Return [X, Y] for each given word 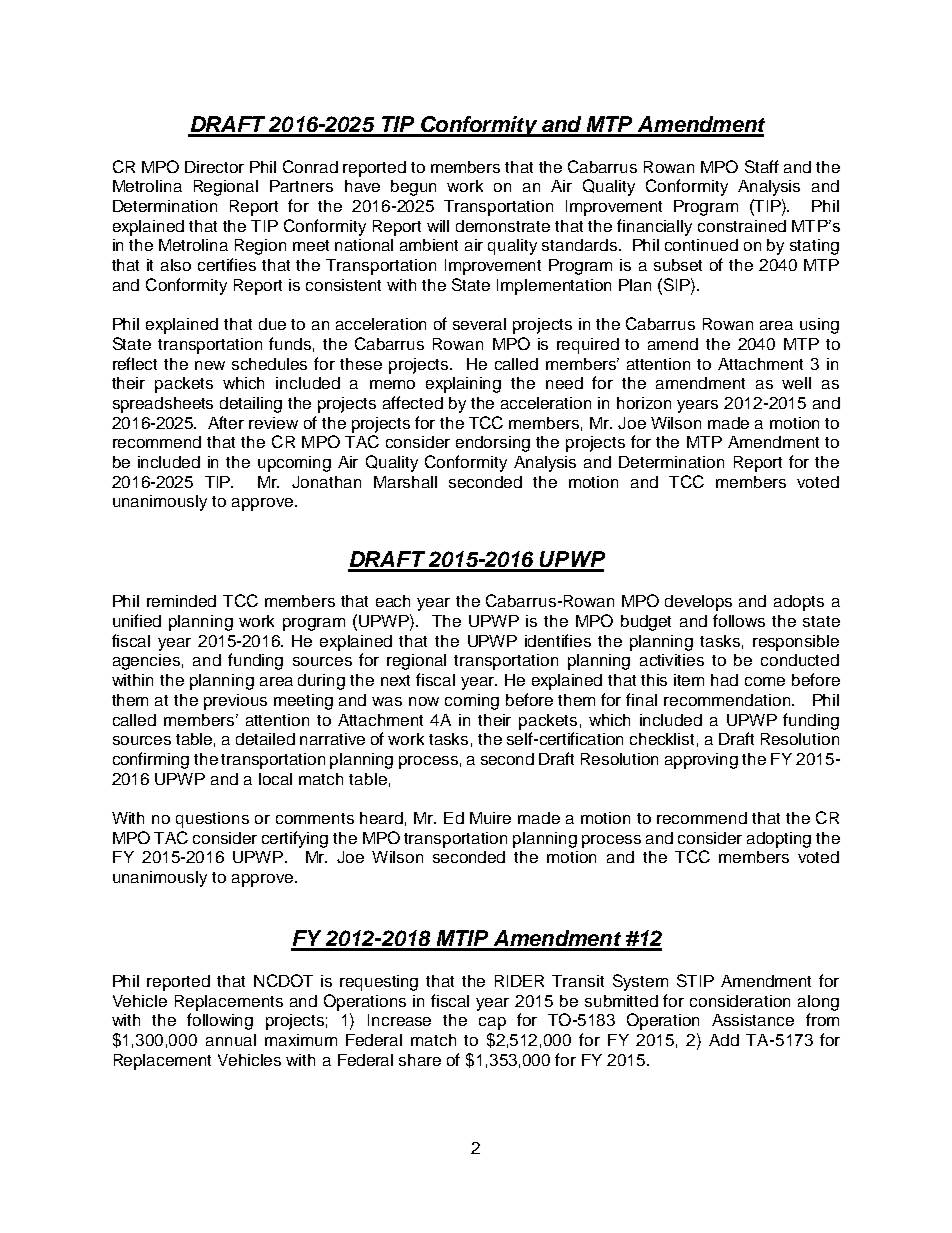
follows [739, 620]
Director [214, 167]
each [393, 601]
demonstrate [503, 226]
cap [492, 1023]
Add [724, 1040]
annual [231, 1040]
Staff [762, 166]
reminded [181, 601]
